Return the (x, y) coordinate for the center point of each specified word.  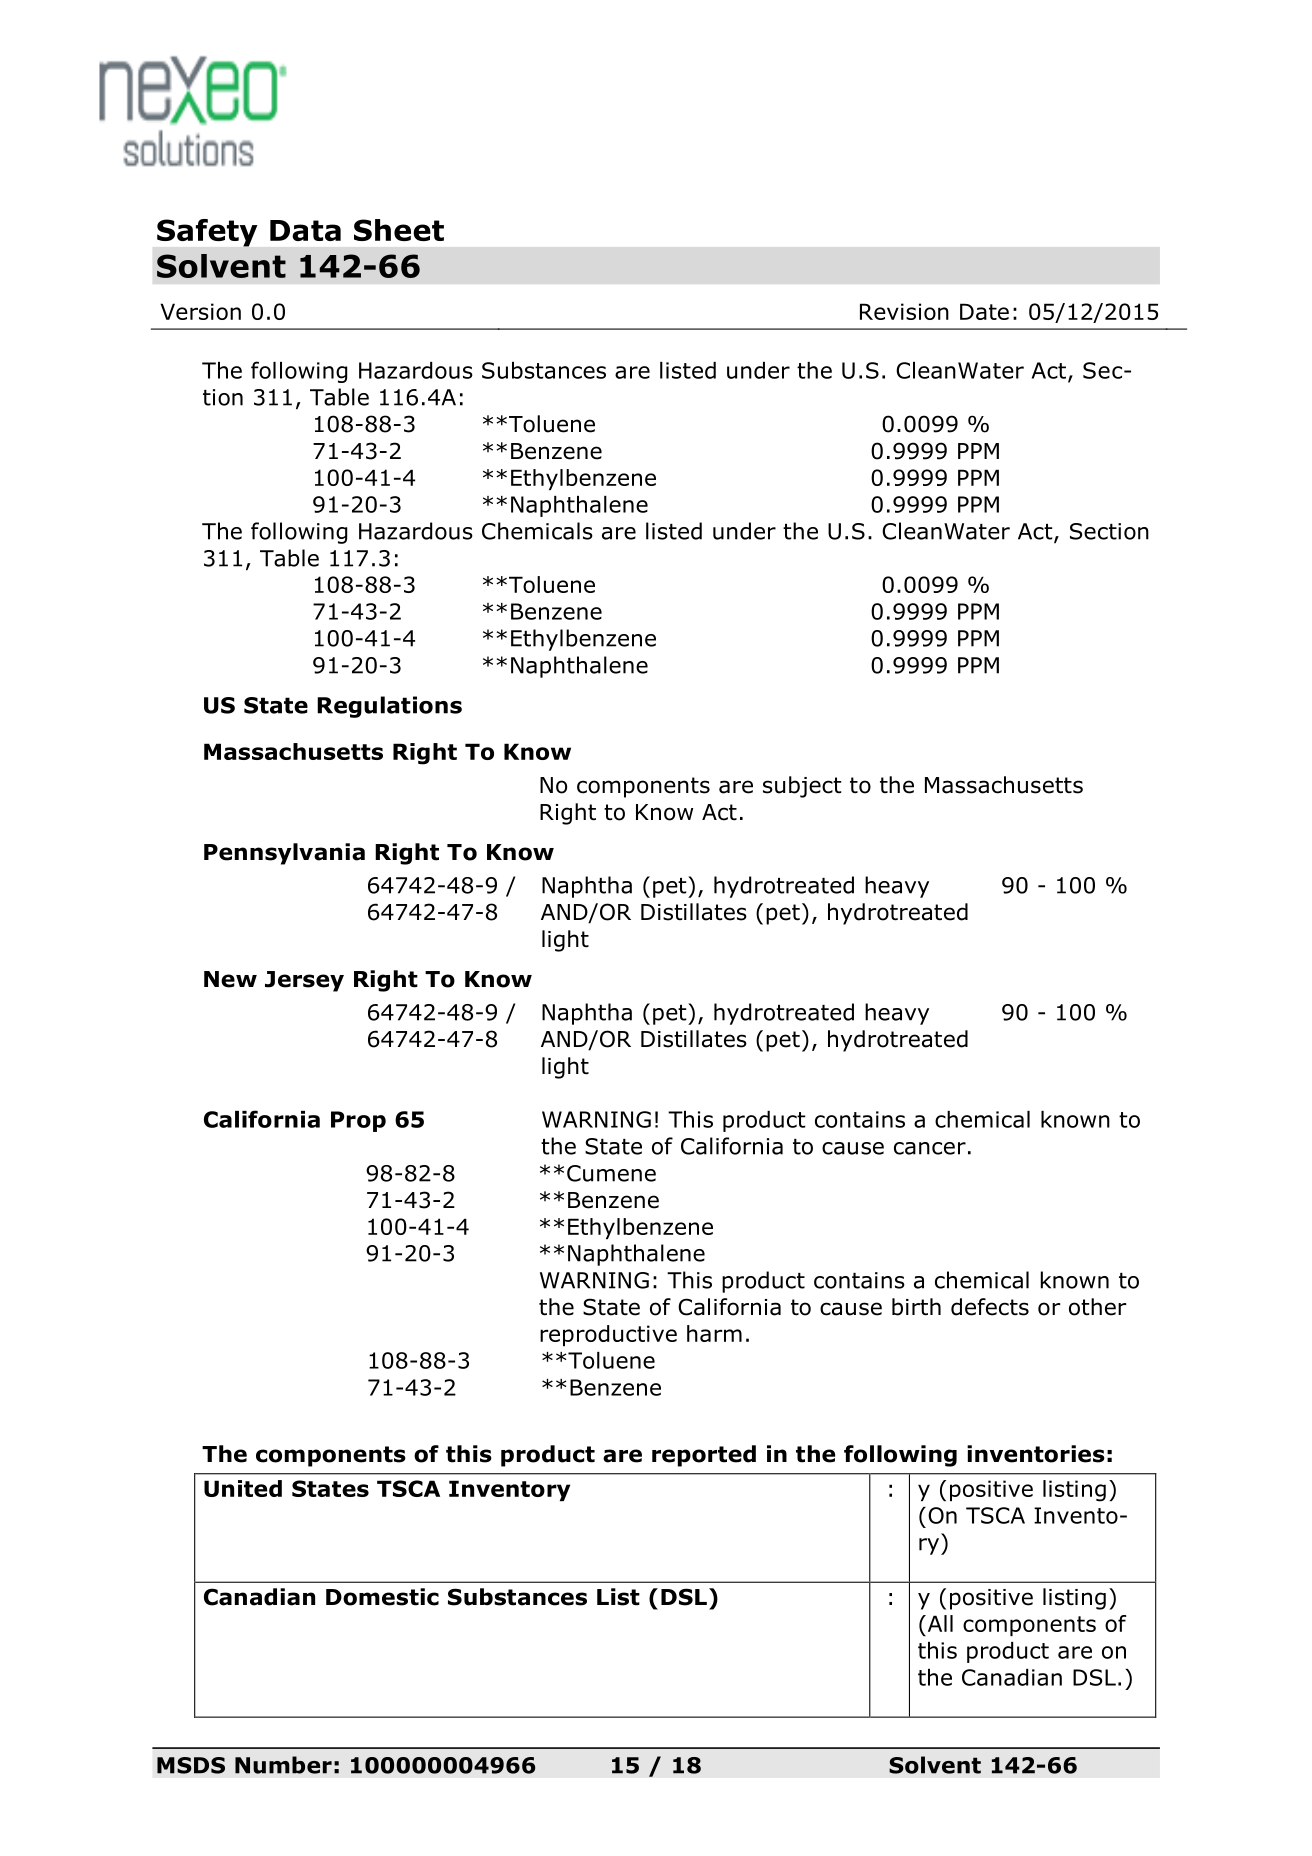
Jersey (304, 981)
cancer (930, 1148)
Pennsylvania (284, 854)
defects (990, 1307)
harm (714, 1333)
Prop (358, 1121)
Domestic (382, 1597)
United (243, 1488)
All (939, 1623)
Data (305, 230)
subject (802, 787)
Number (283, 1765)
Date (984, 311)
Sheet (399, 230)
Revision (904, 311)
